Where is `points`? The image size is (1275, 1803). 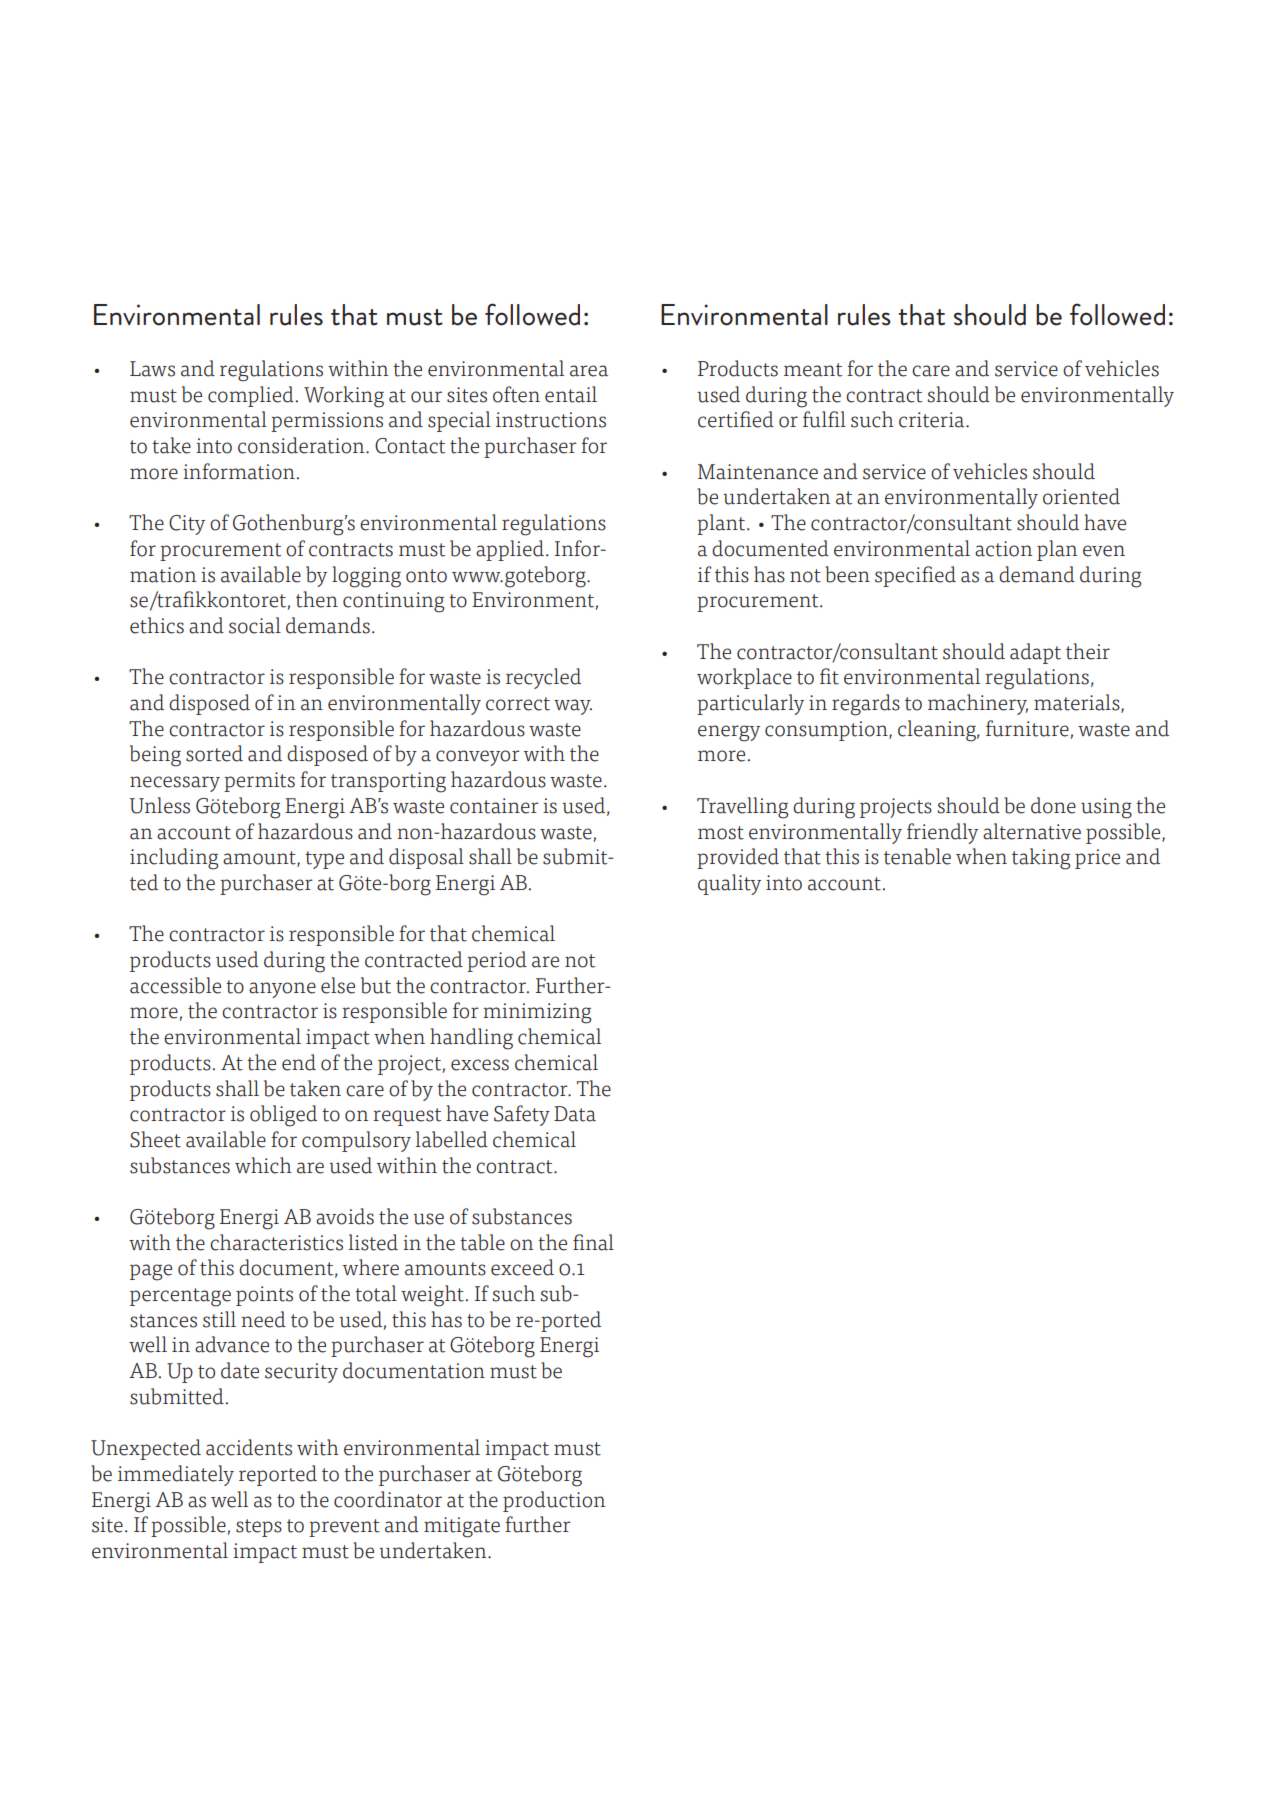 points is located at coordinates (264, 1296).
